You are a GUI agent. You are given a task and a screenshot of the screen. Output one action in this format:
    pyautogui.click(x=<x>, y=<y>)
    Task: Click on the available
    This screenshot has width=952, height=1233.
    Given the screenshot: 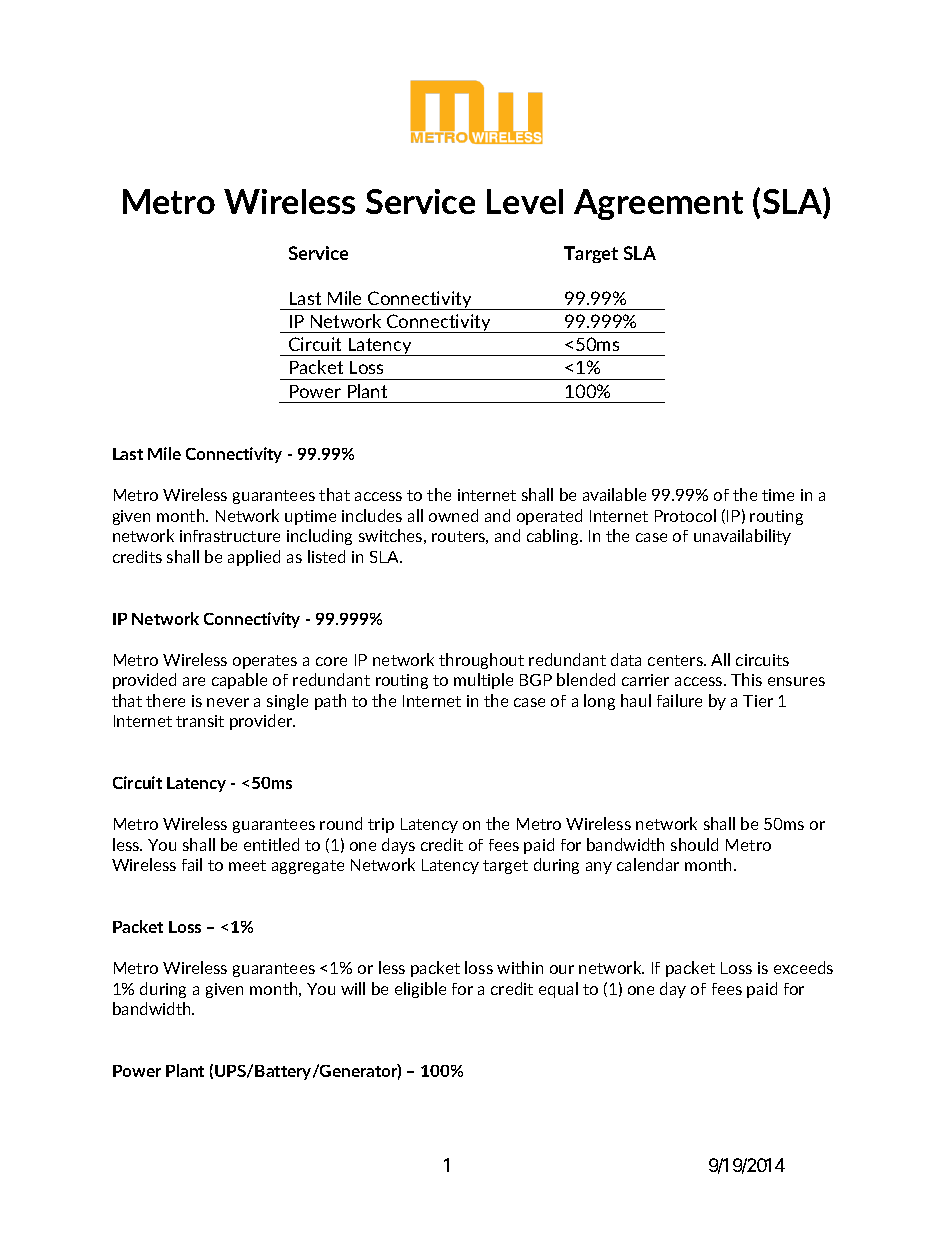 What is the action you would take?
    pyautogui.click(x=614, y=494)
